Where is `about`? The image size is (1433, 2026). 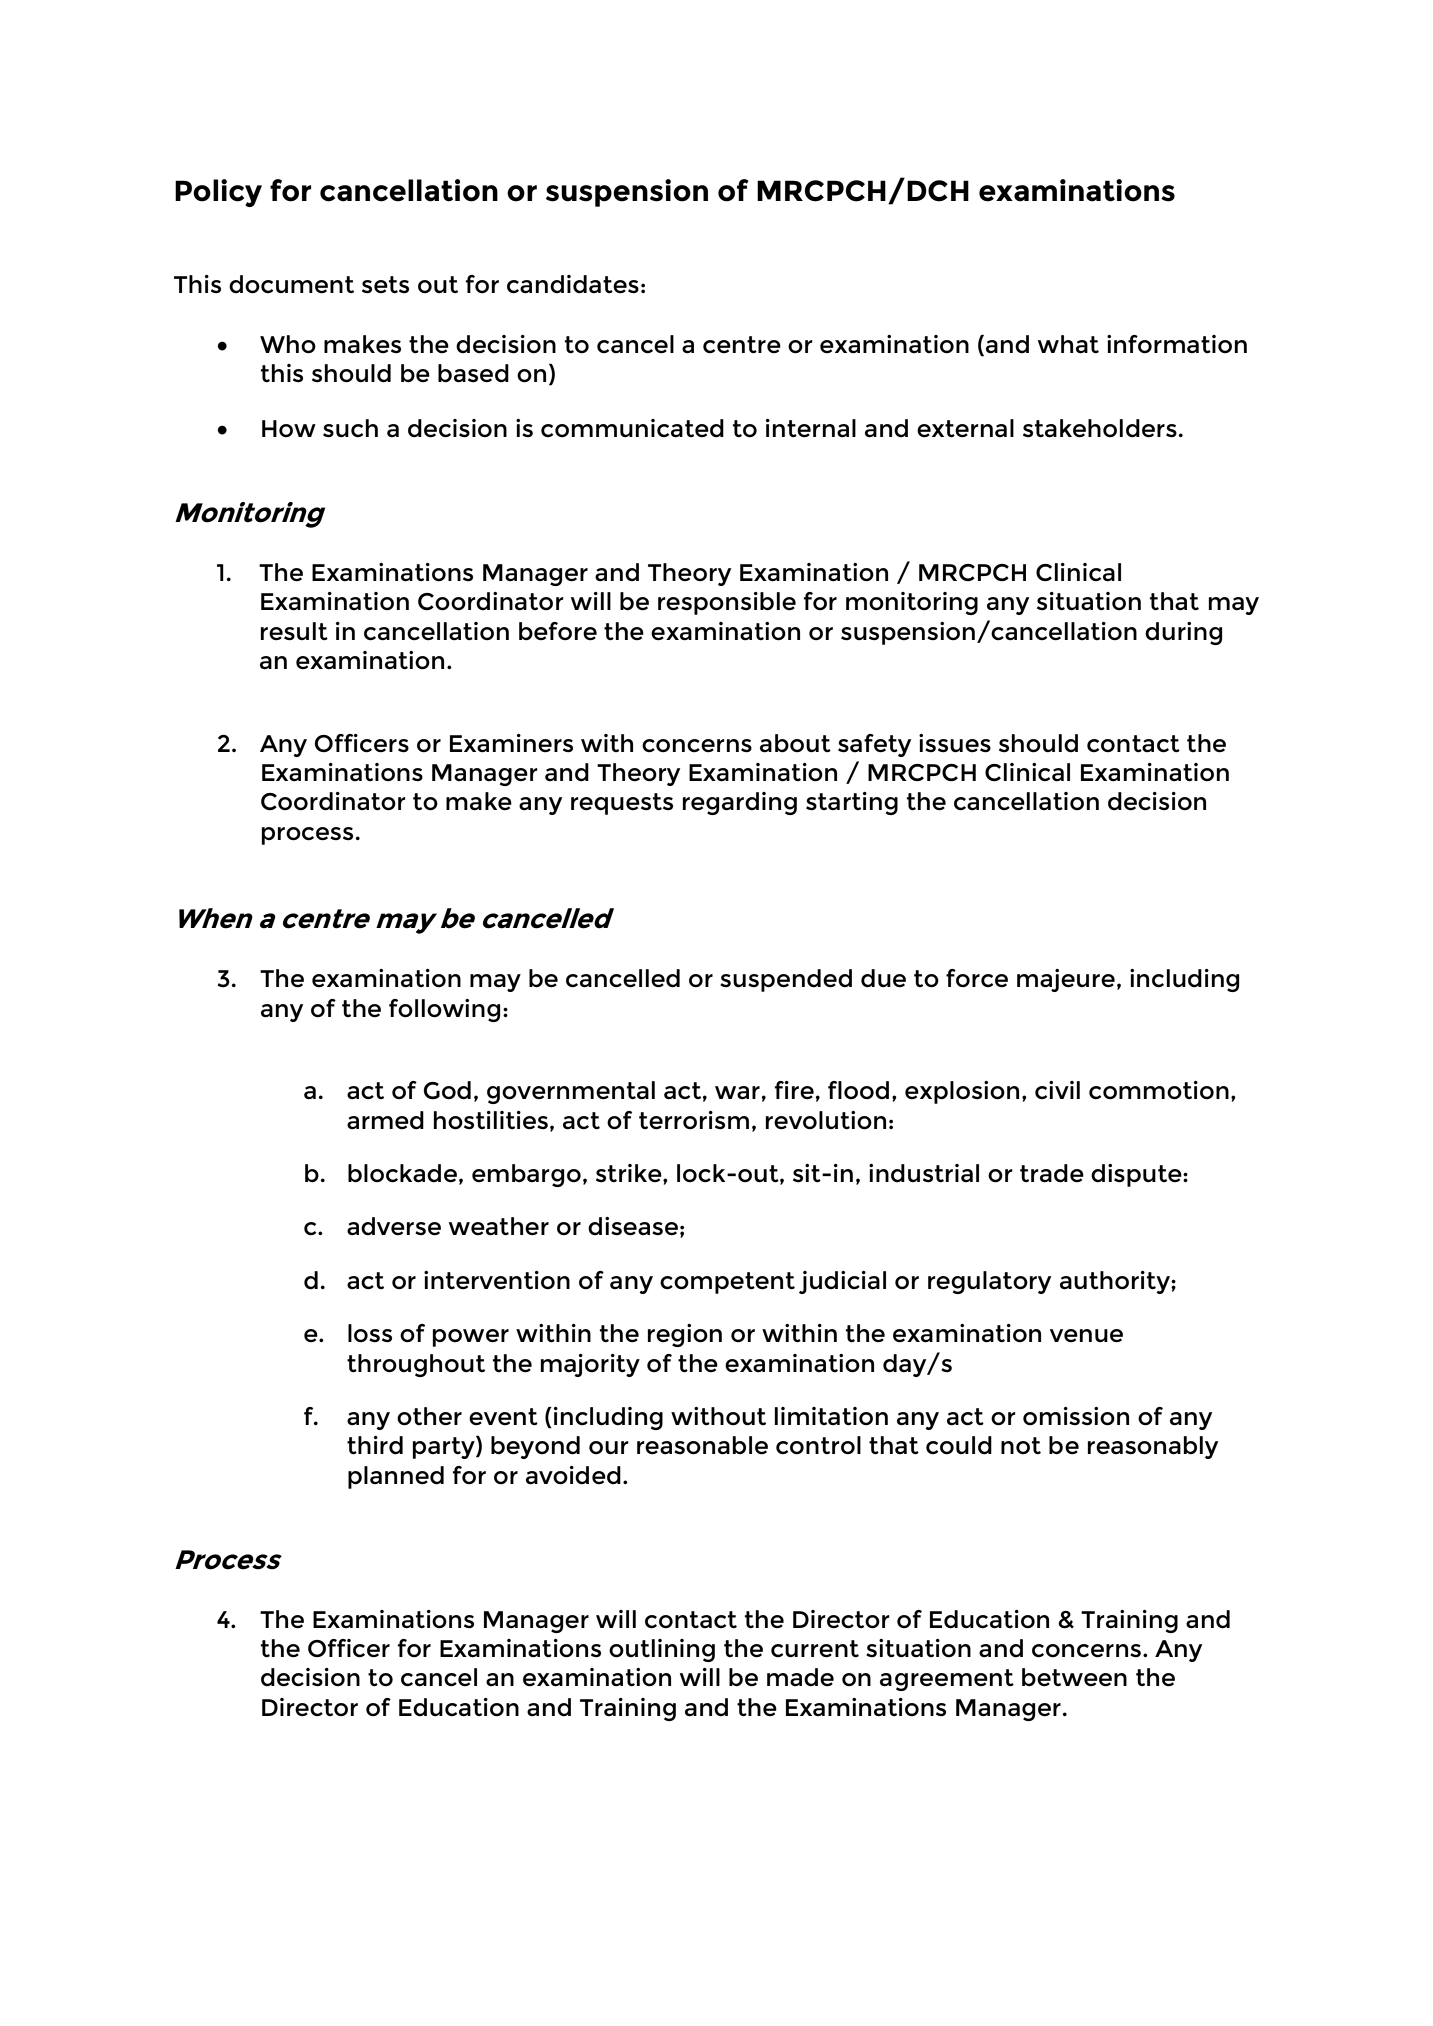
about is located at coordinates (795, 743).
